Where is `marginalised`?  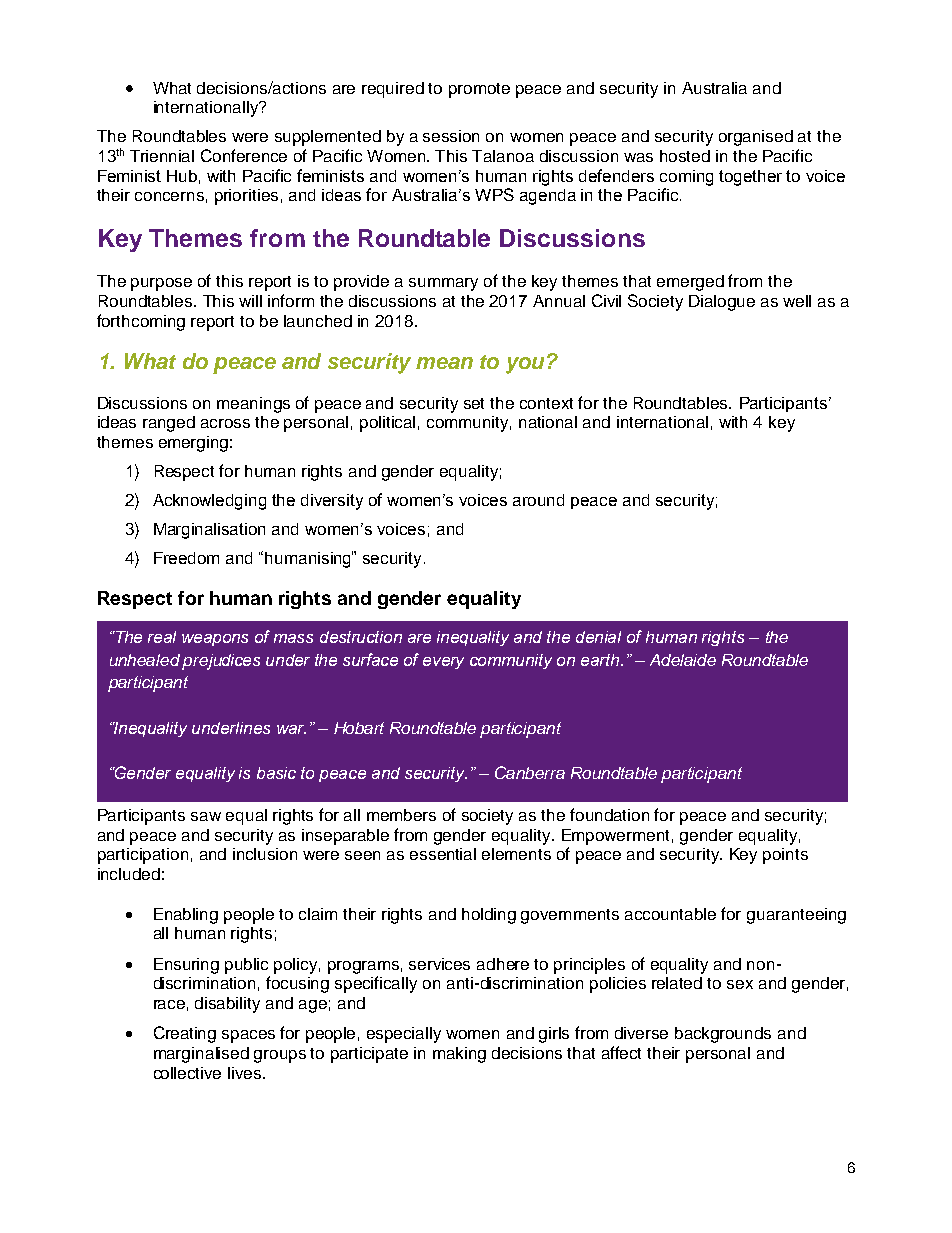 marginalised is located at coordinates (201, 1055).
